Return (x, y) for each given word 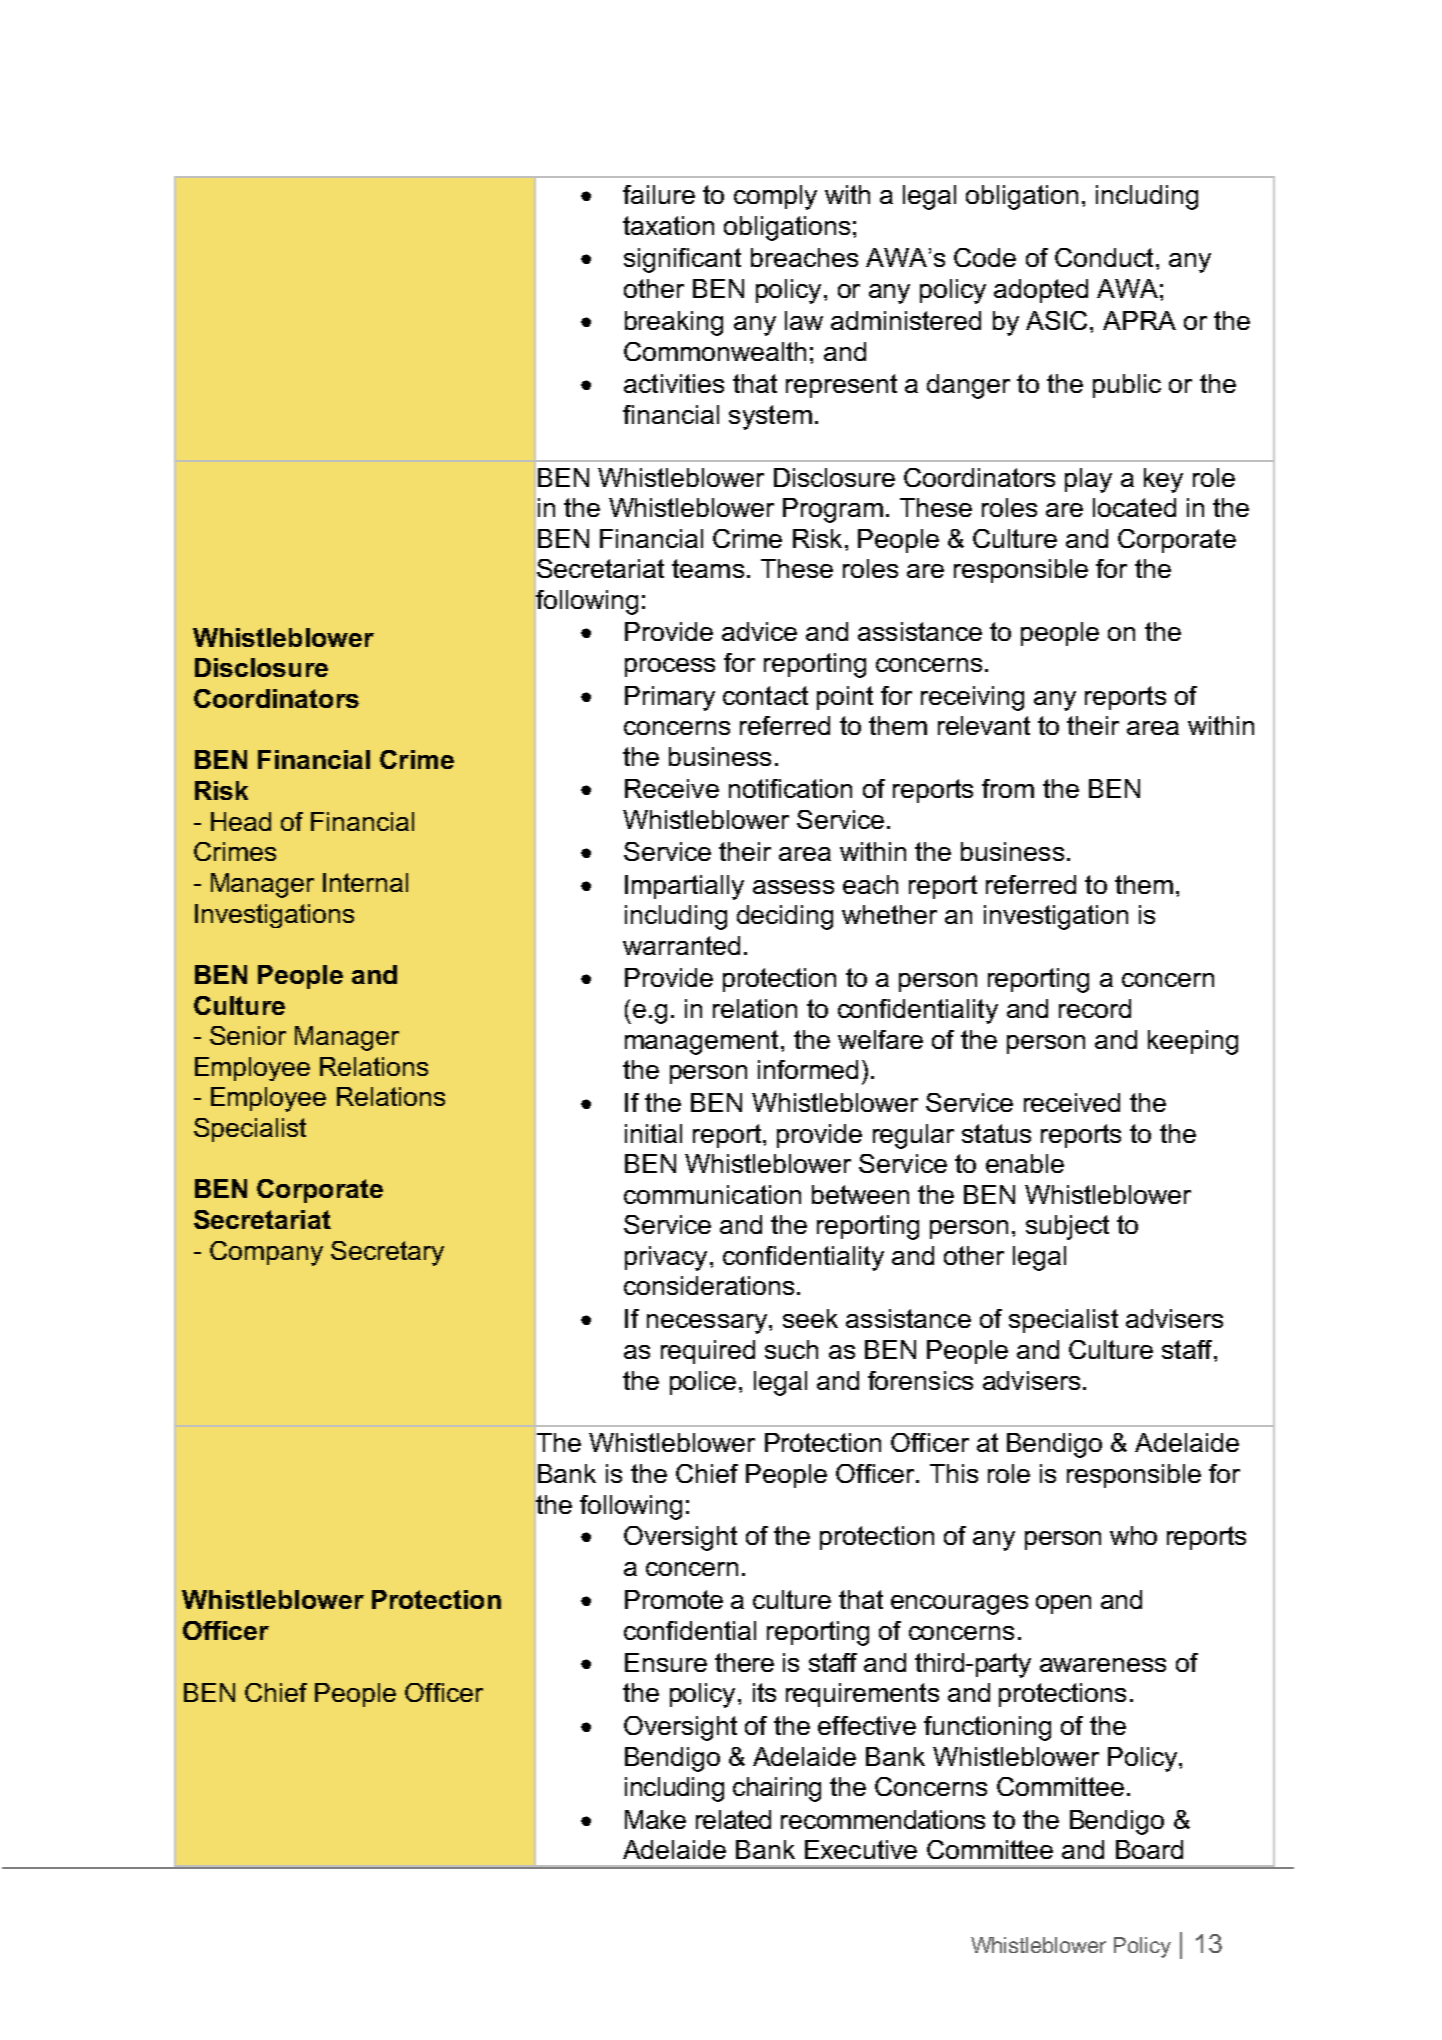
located (1134, 507)
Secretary (387, 1253)
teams (708, 568)
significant (682, 260)
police (703, 1383)
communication (712, 1194)
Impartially (684, 887)
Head (241, 821)
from (1008, 788)
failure (659, 194)
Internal (365, 882)
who (1133, 1535)
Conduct (1104, 257)
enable (1025, 1163)
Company (266, 1253)
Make (655, 1819)
